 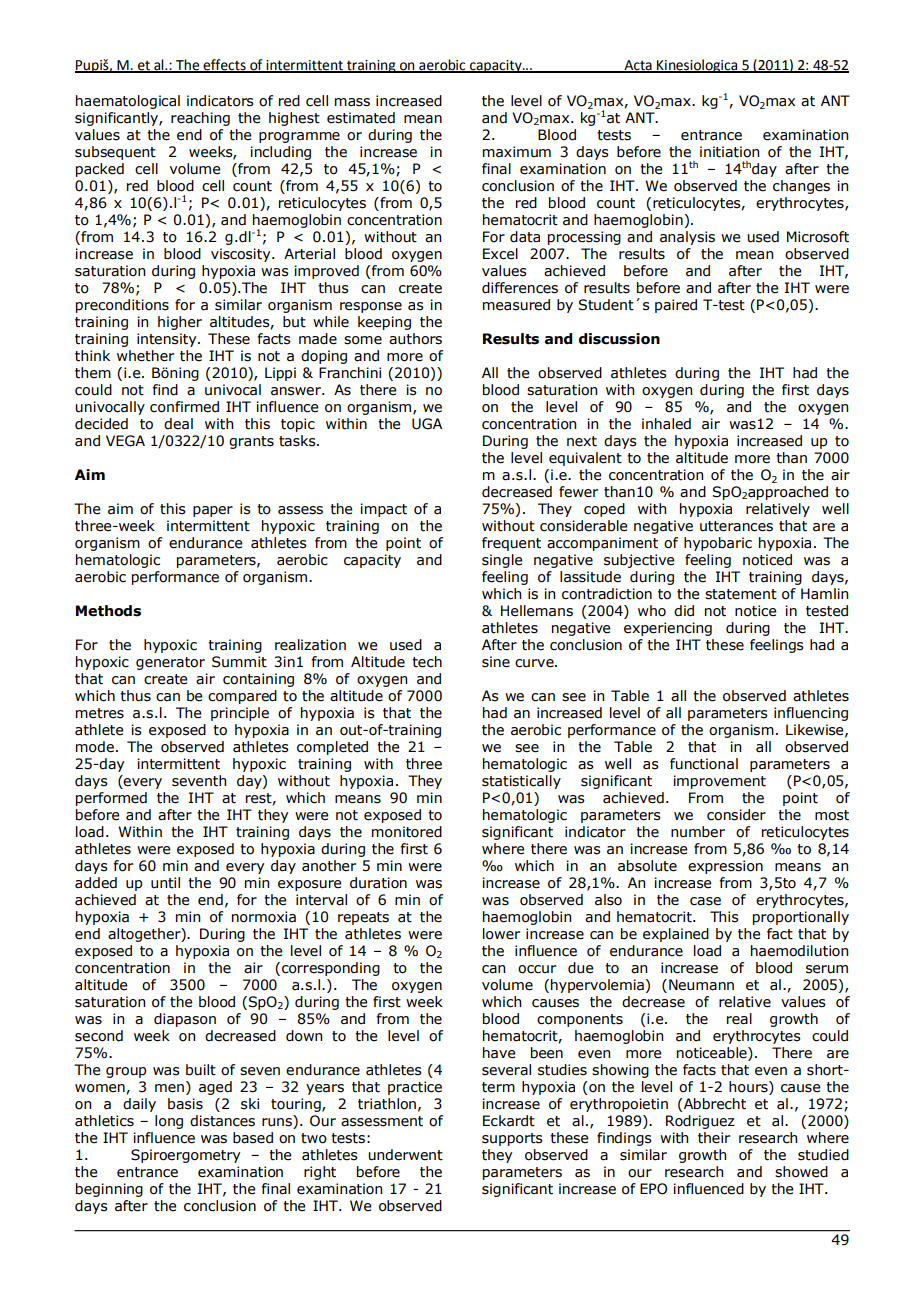 I want to click on supports, so click(x=512, y=1139).
